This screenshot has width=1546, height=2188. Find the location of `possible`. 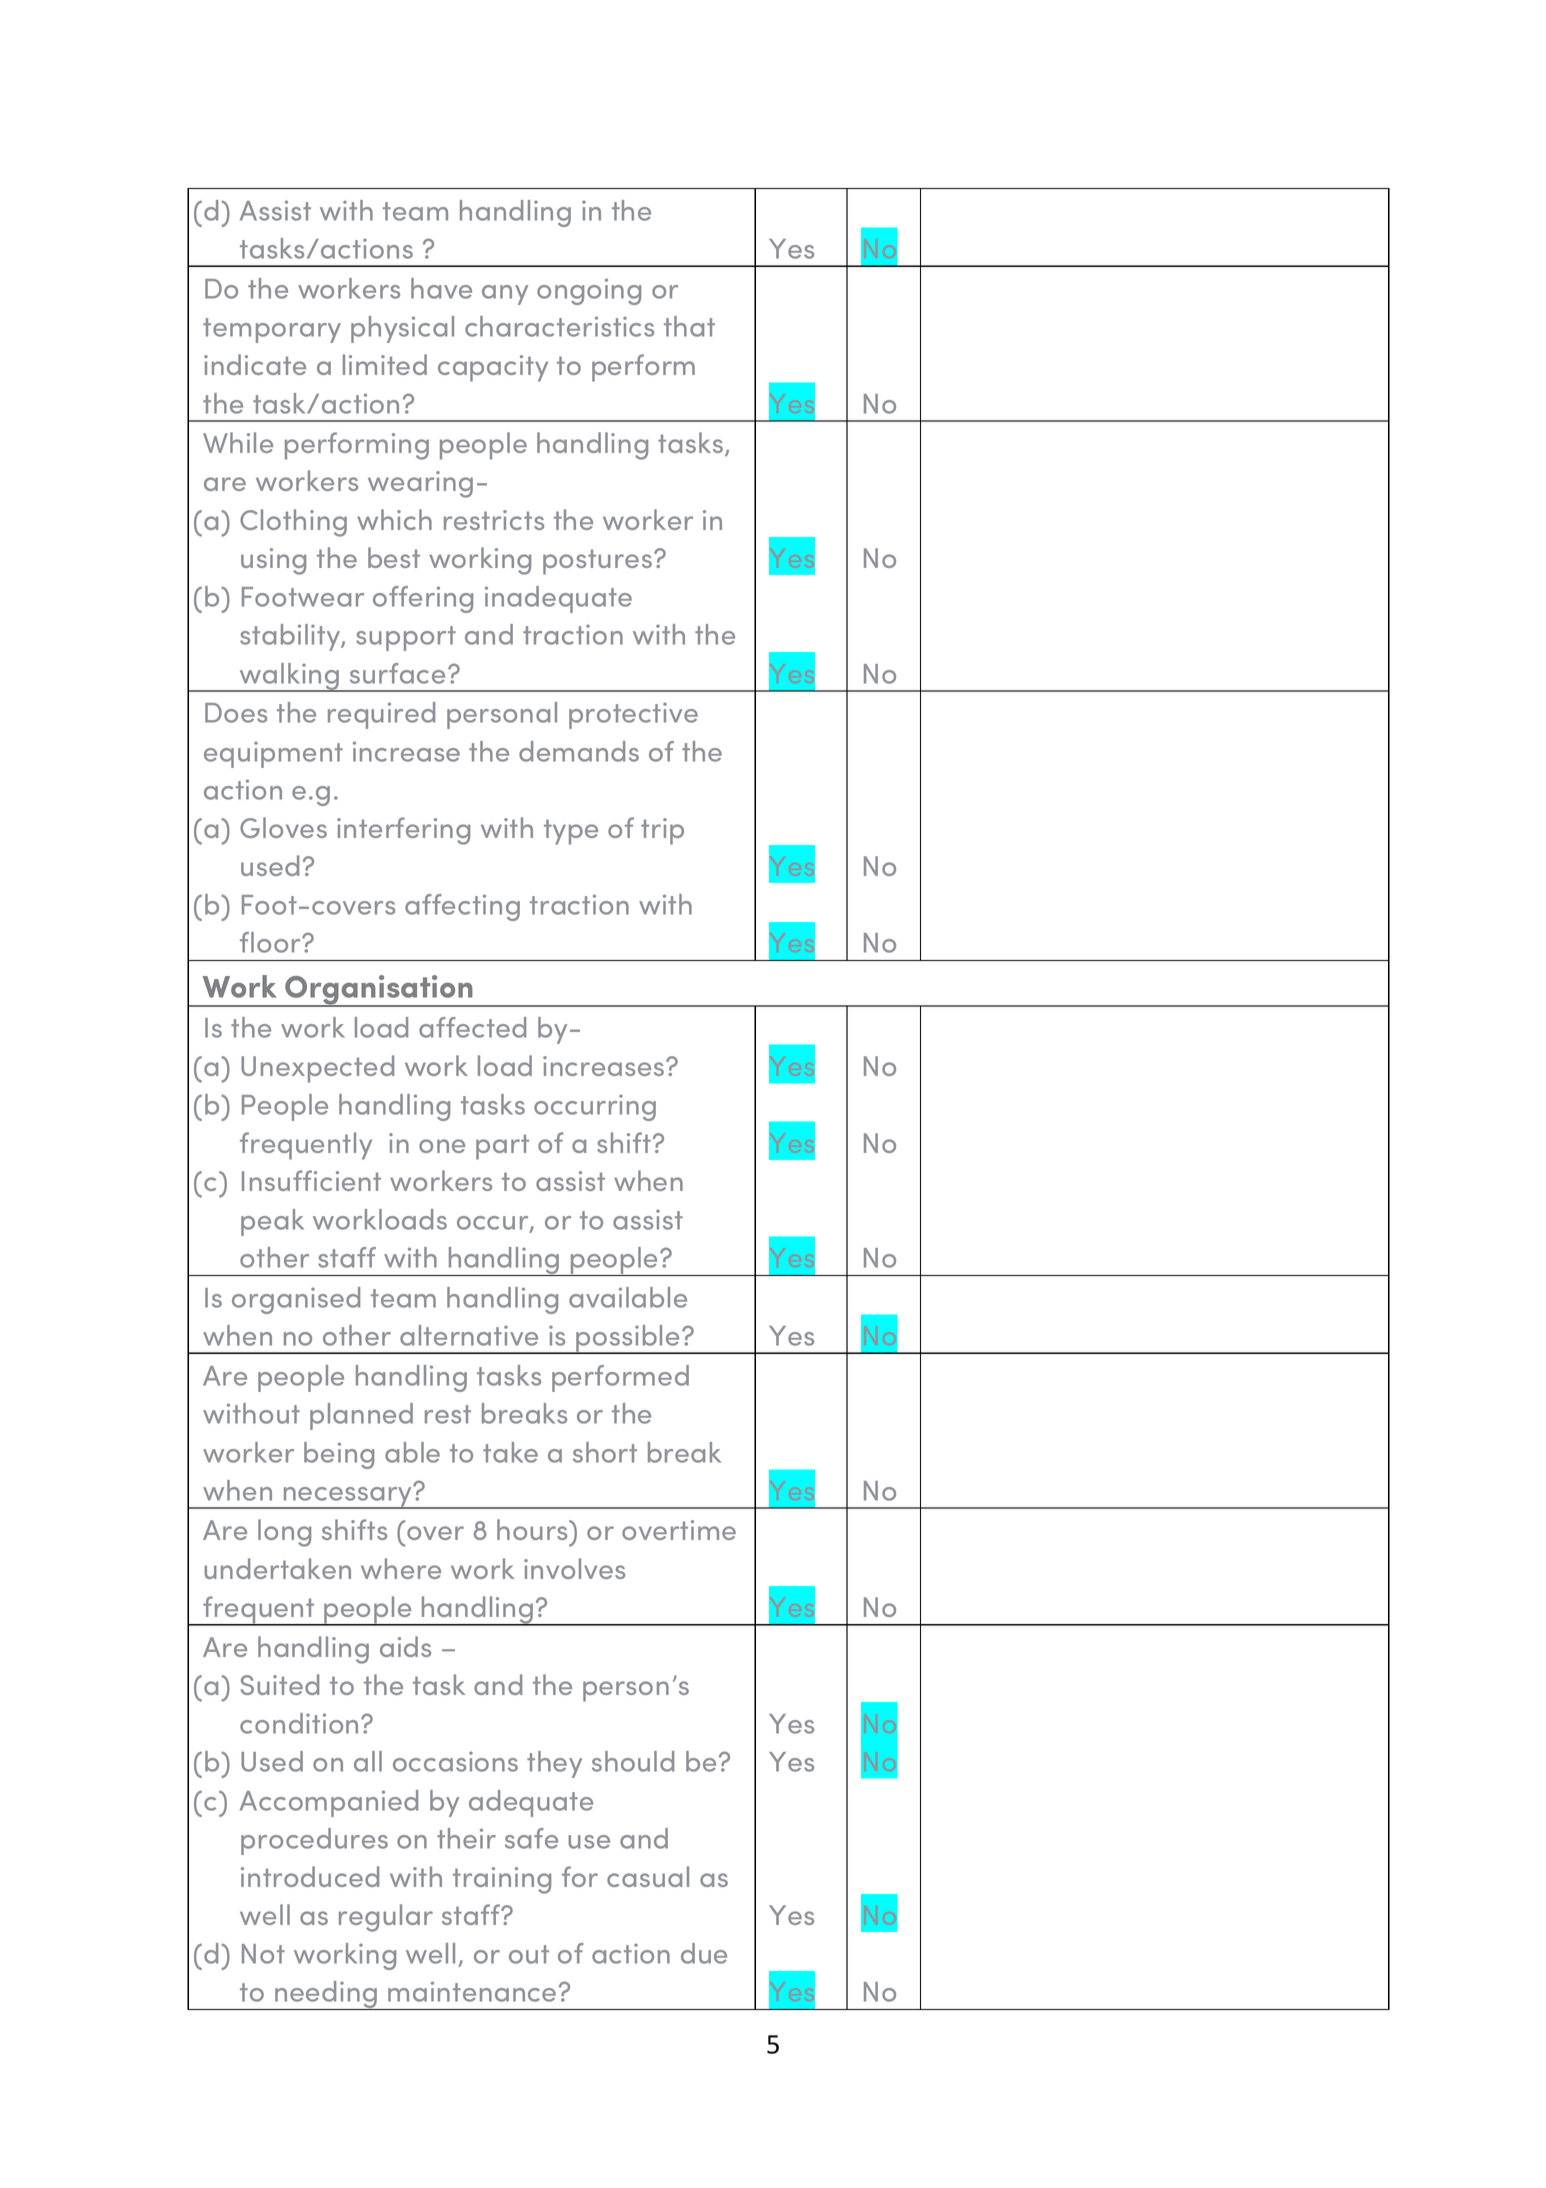

possible is located at coordinates (628, 1339).
